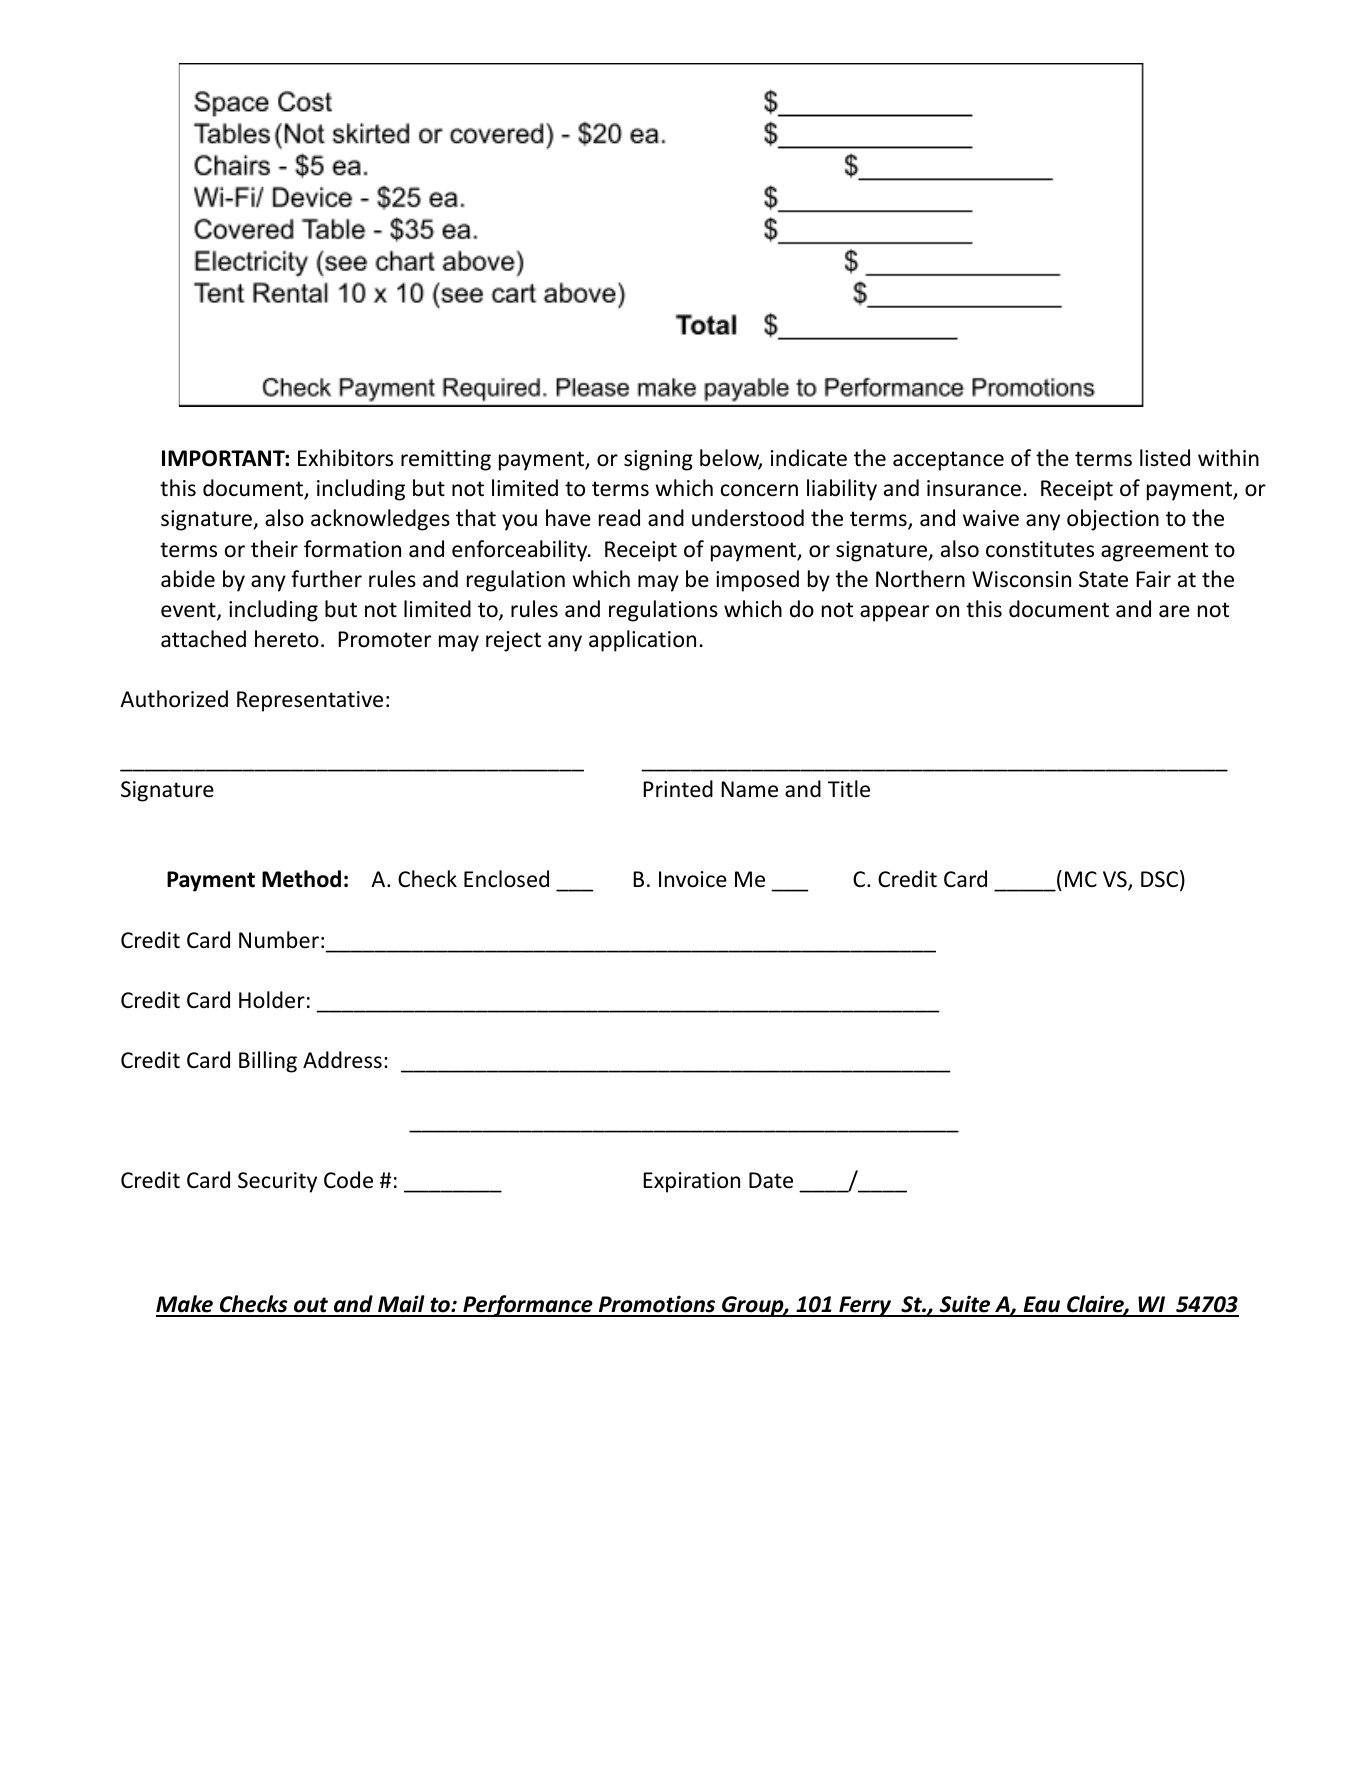  What do you see at coordinates (528, 1306) in the document?
I see `Performance` at bounding box center [528, 1306].
